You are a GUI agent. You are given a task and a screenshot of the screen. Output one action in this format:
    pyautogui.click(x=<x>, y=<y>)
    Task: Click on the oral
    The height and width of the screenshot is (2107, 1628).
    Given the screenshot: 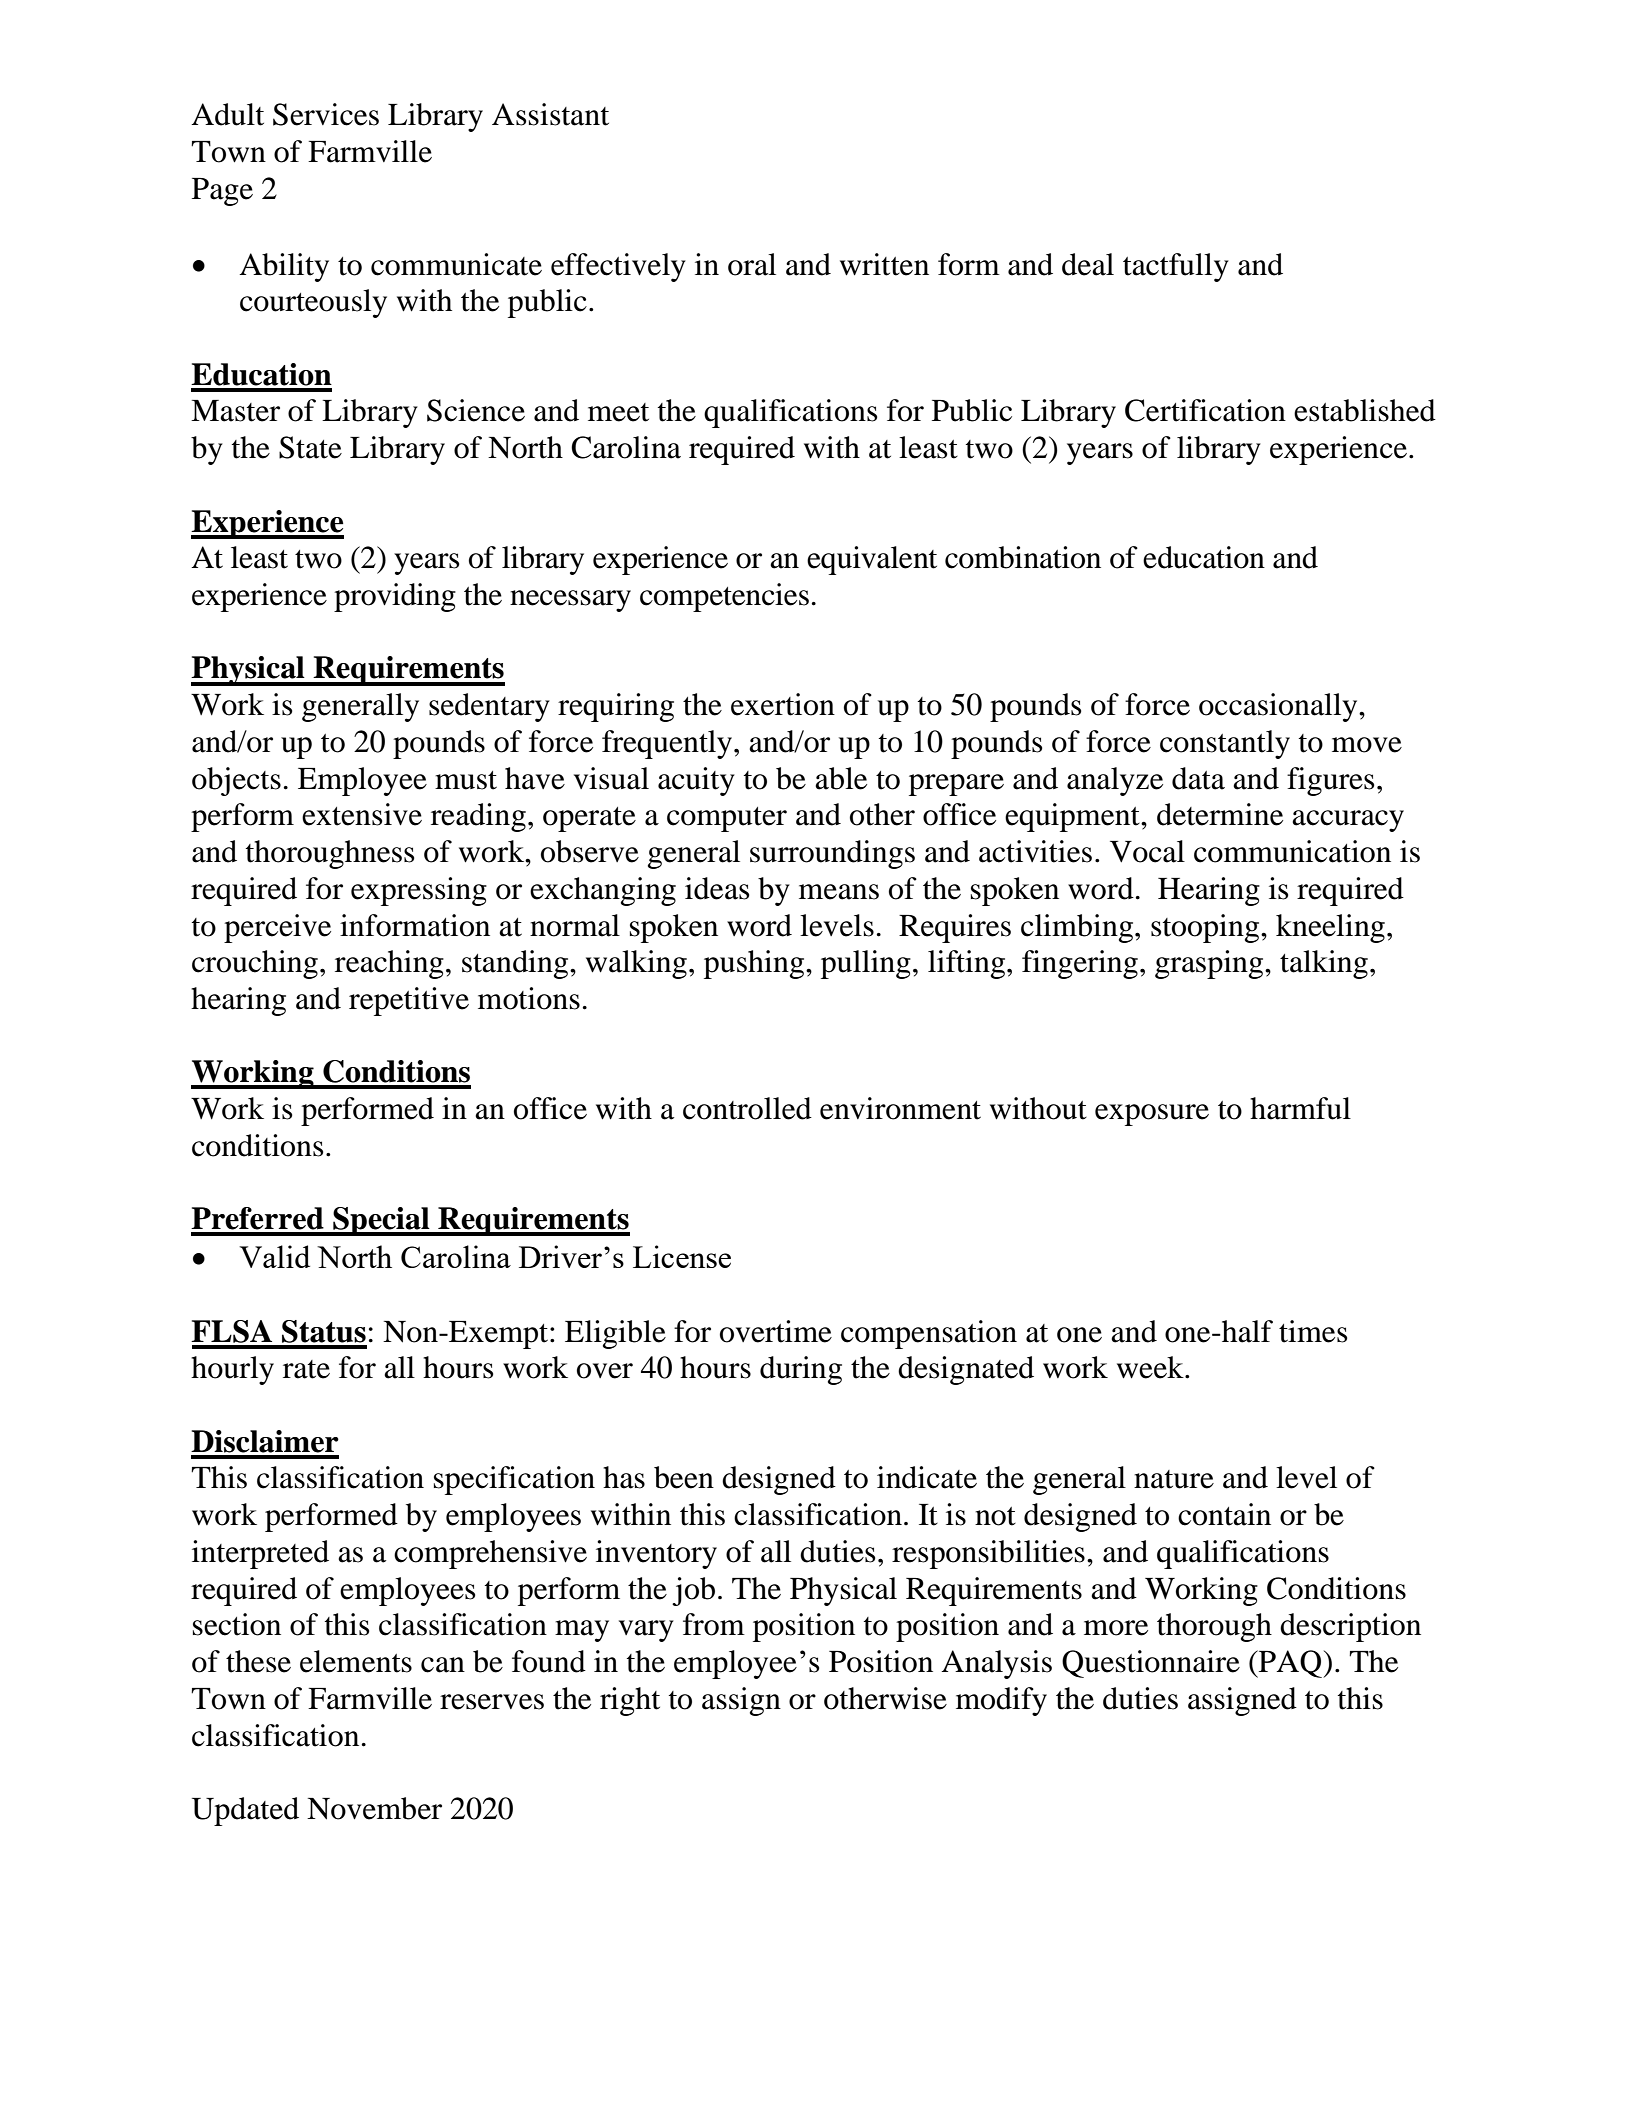 What is the action you would take?
    pyautogui.click(x=752, y=264)
